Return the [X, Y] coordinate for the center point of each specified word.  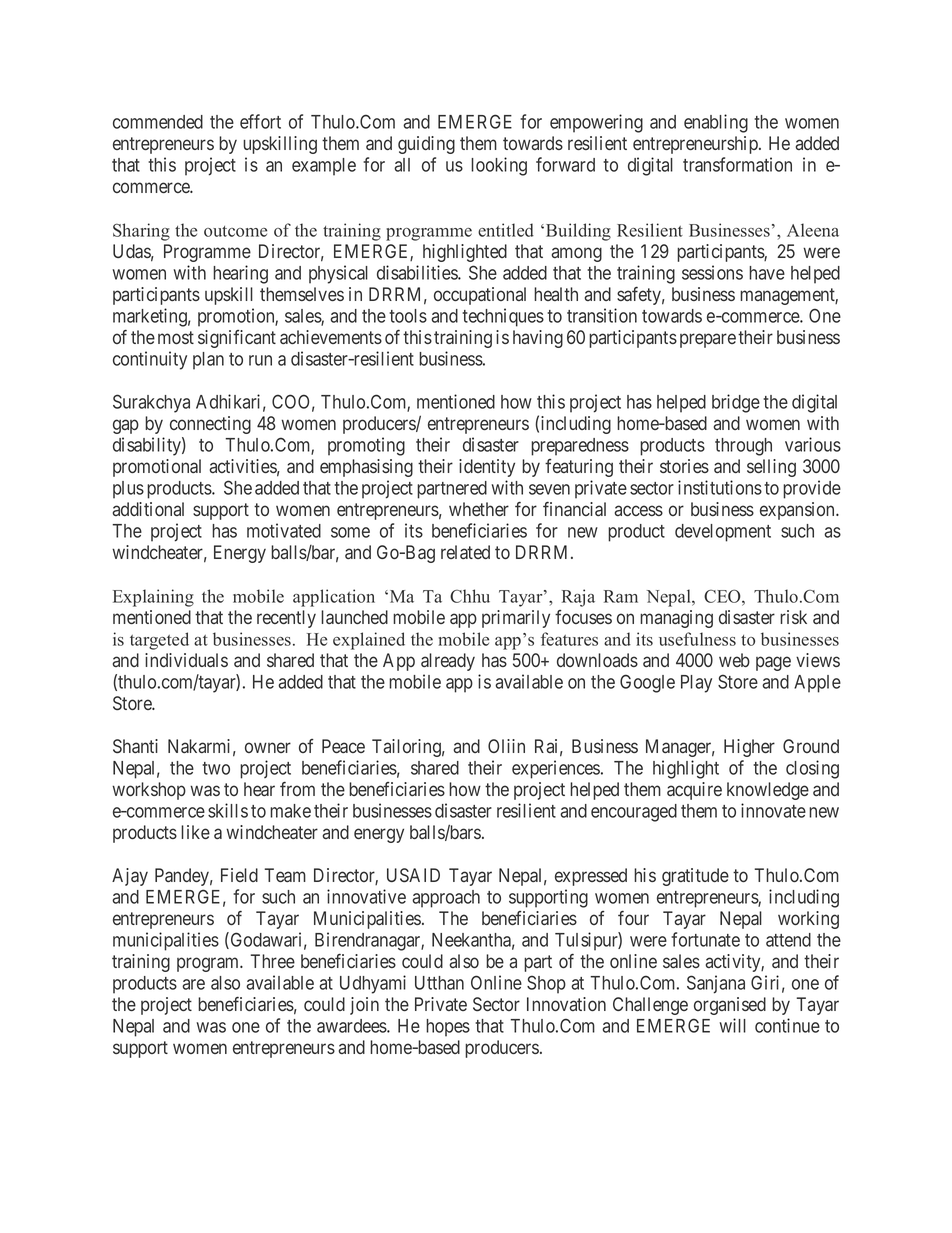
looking [499, 166]
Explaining [153, 598]
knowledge [768, 791]
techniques [503, 317]
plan [208, 361]
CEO [723, 596]
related [465, 552]
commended [158, 122]
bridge [736, 403]
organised [730, 1006]
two [216, 768]
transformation [737, 164]
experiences [556, 769]
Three [273, 961]
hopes [448, 1028]
